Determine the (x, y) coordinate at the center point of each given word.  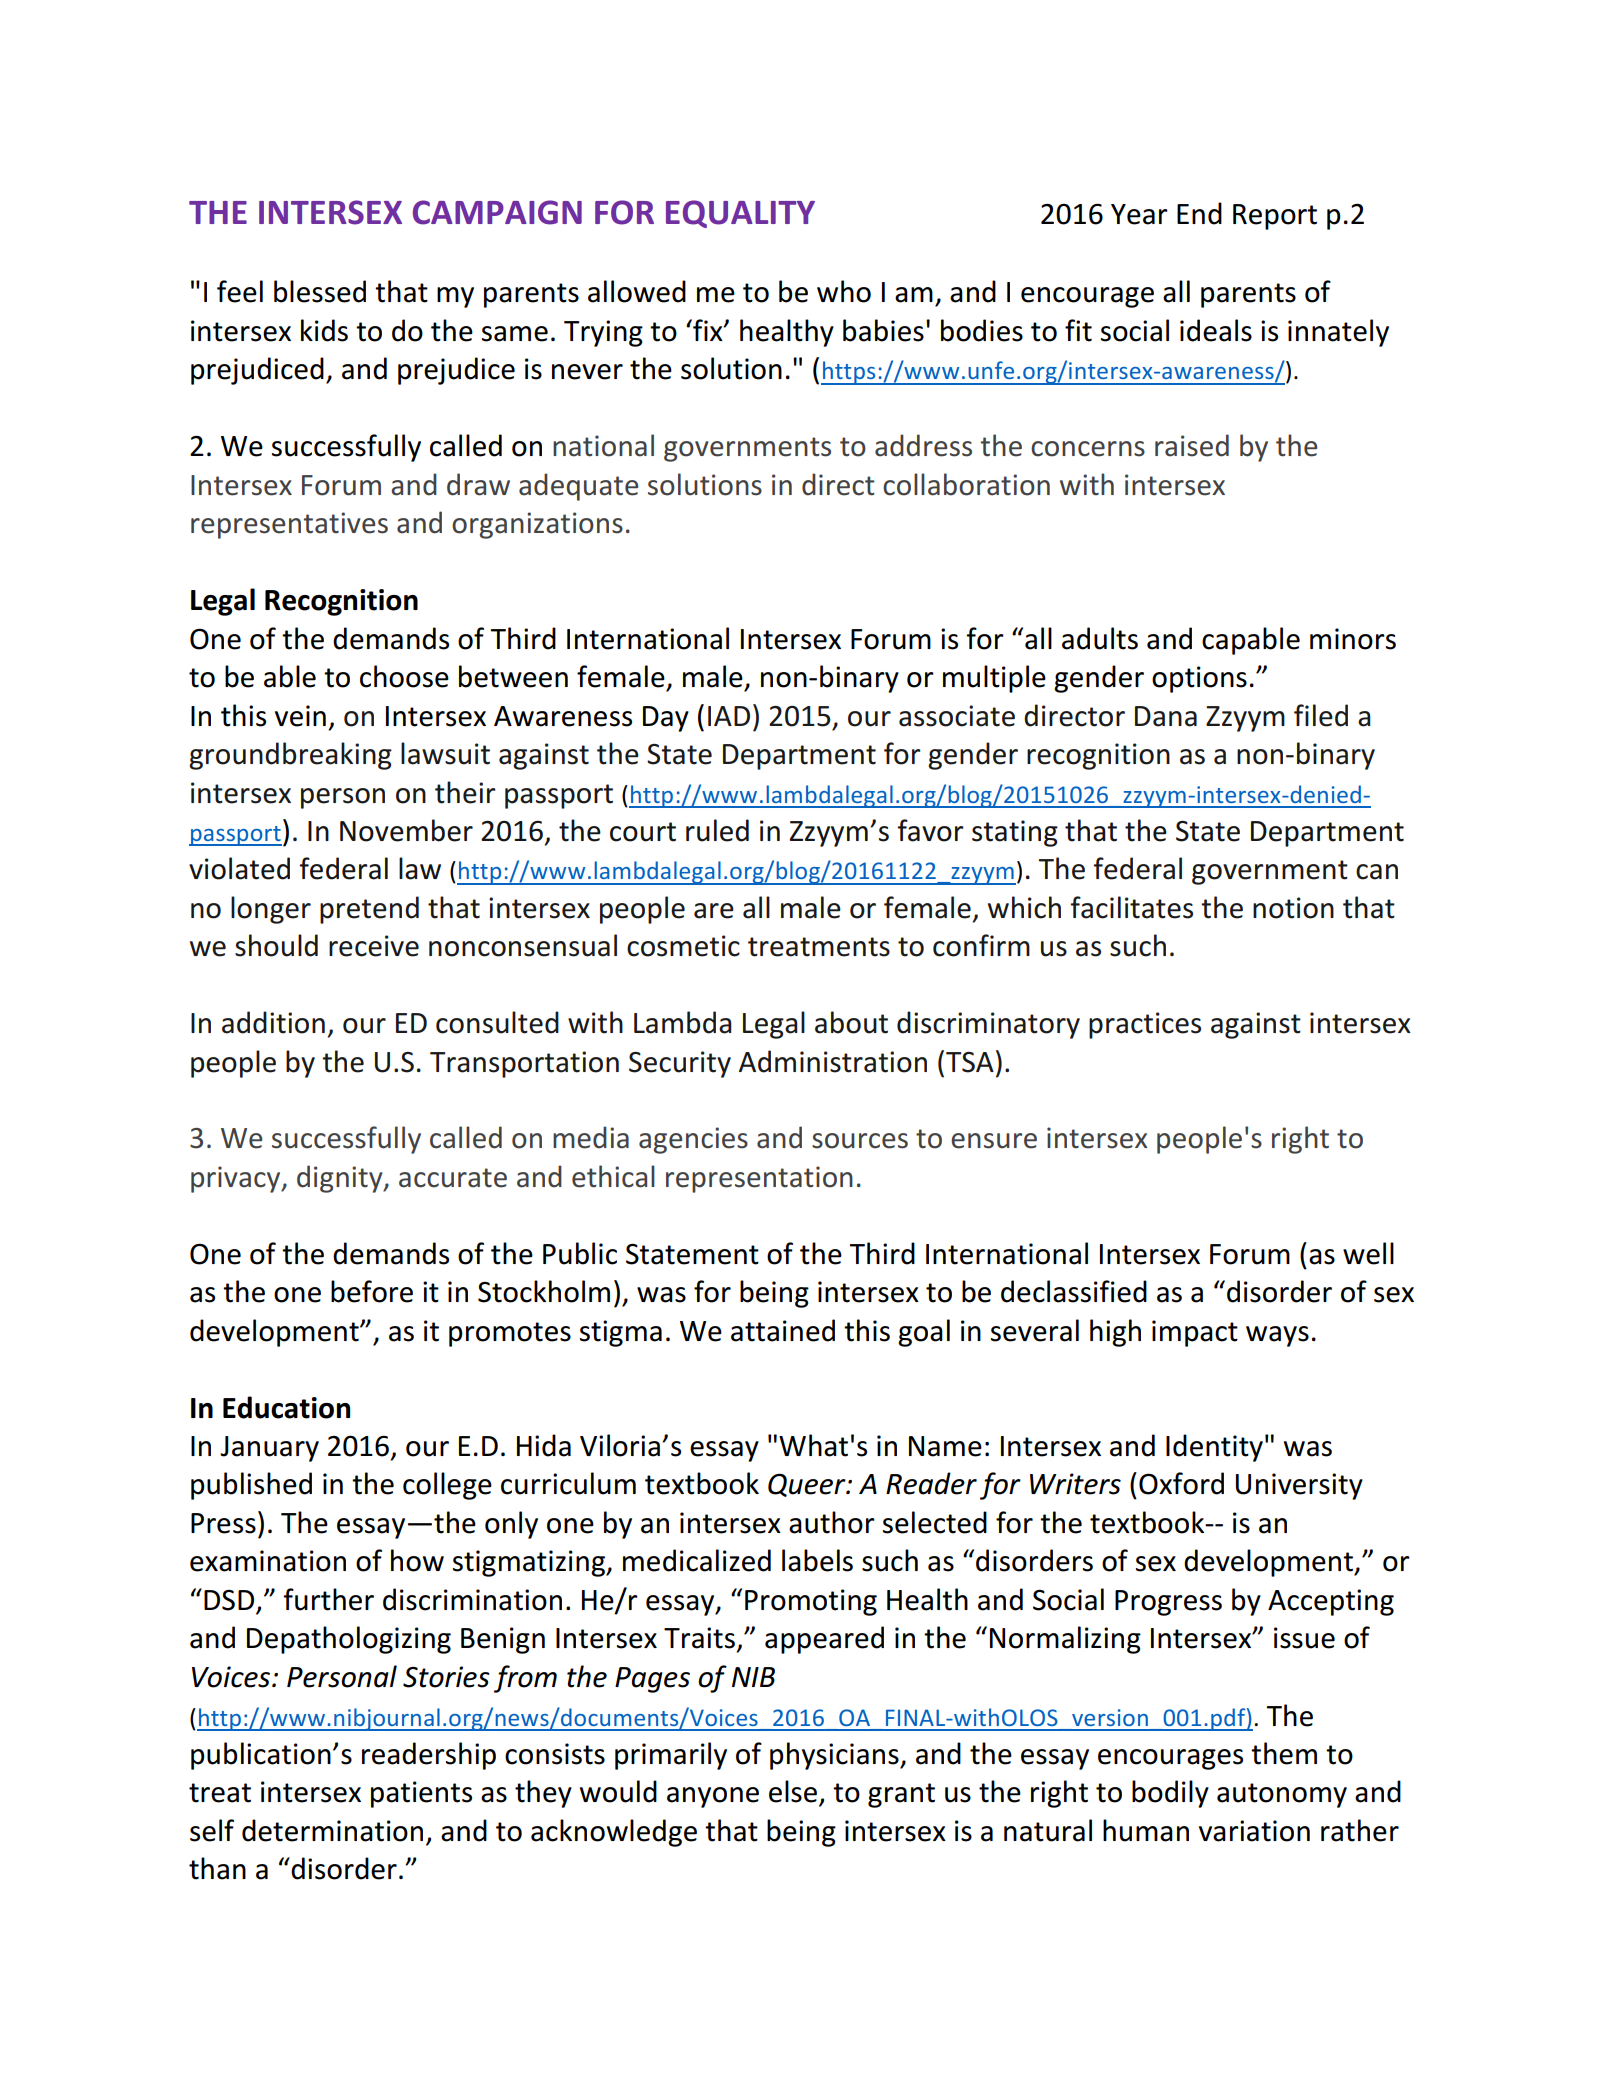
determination (332, 1830)
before (372, 1291)
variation (1254, 1831)
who (844, 291)
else (794, 1792)
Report (1275, 217)
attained (783, 1330)
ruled (717, 830)
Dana (1166, 716)
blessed (320, 291)
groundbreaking (290, 756)
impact (1195, 1333)
